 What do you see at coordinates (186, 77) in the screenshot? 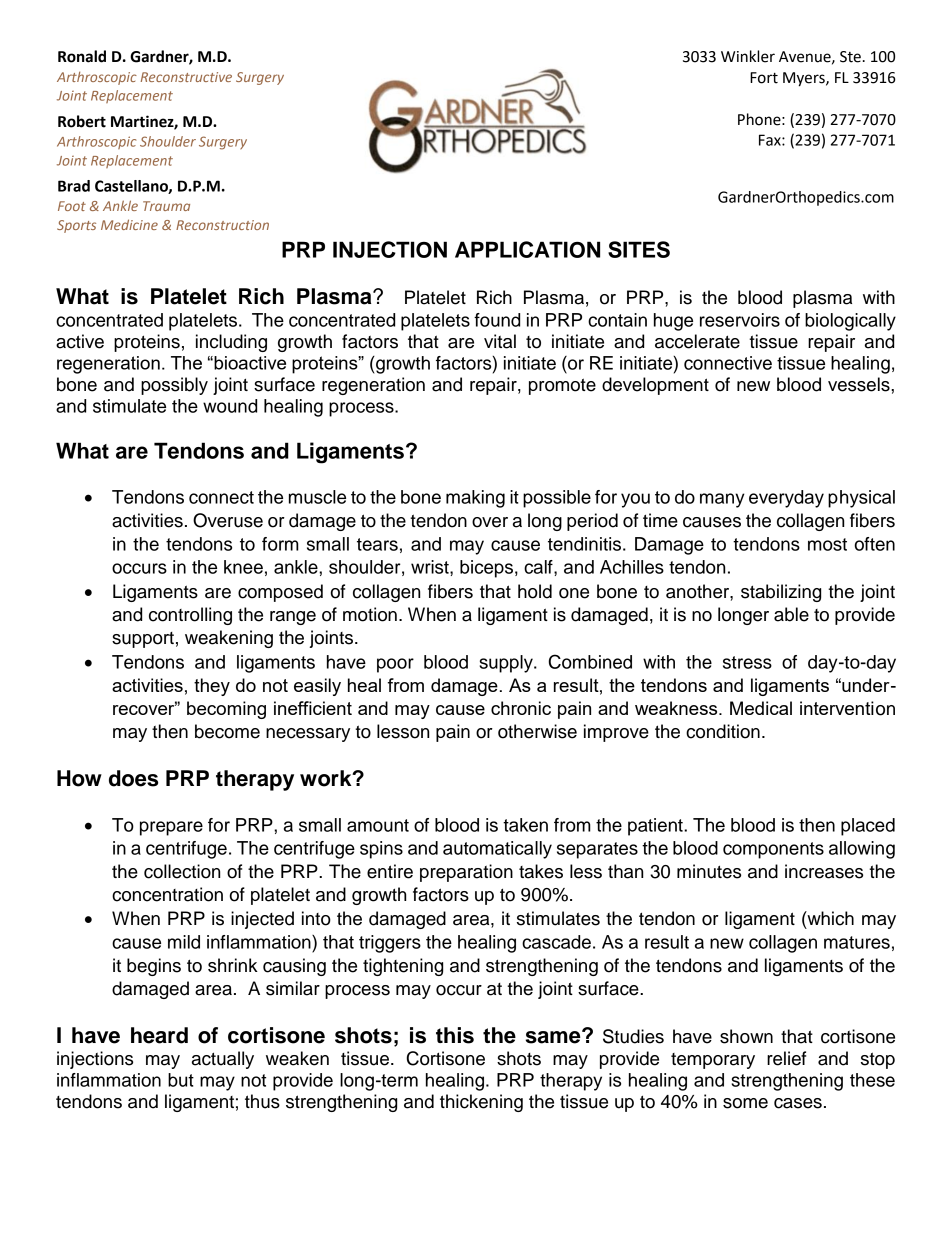
I see `Reconstructive` at bounding box center [186, 77].
